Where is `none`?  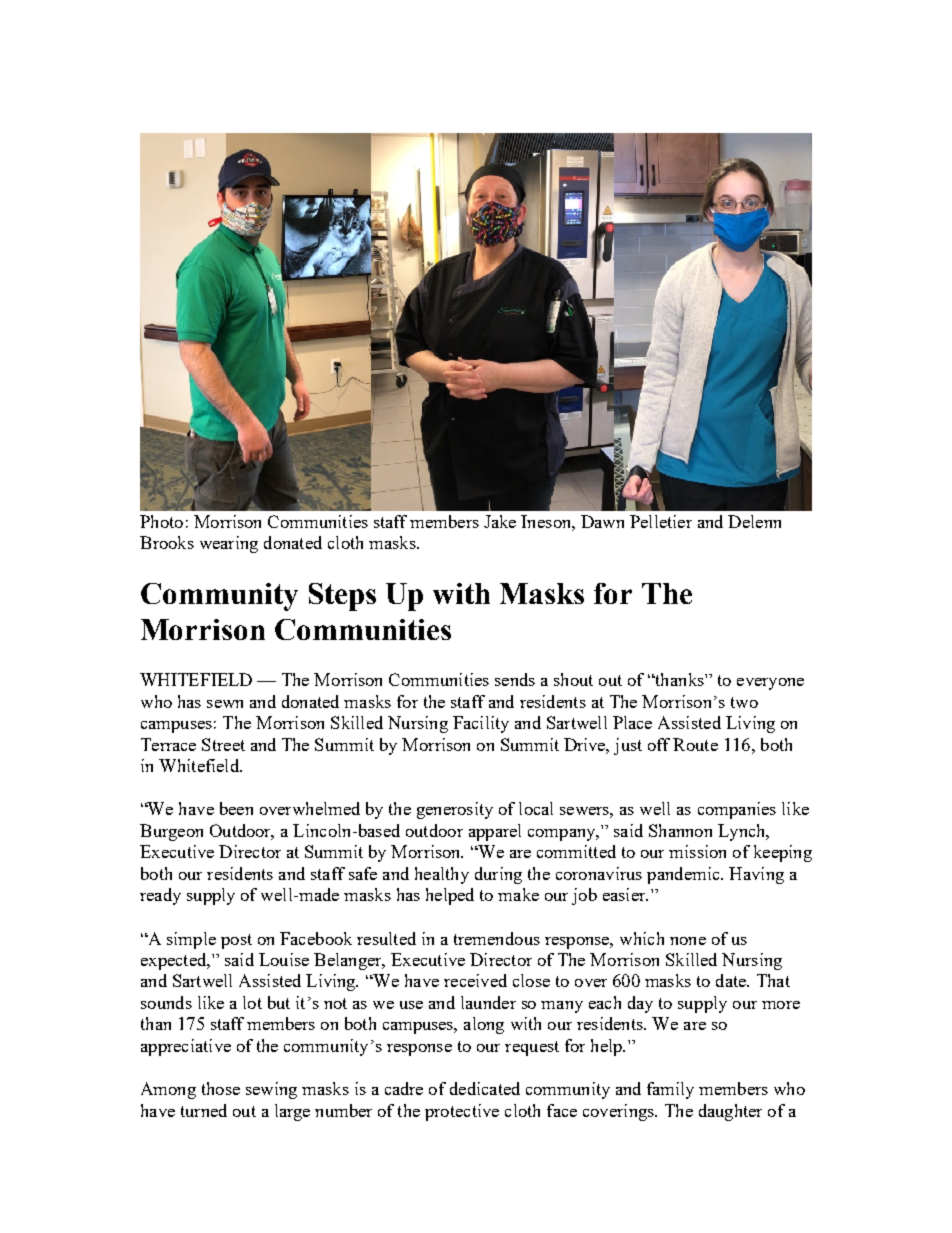
none is located at coordinates (688, 941).
